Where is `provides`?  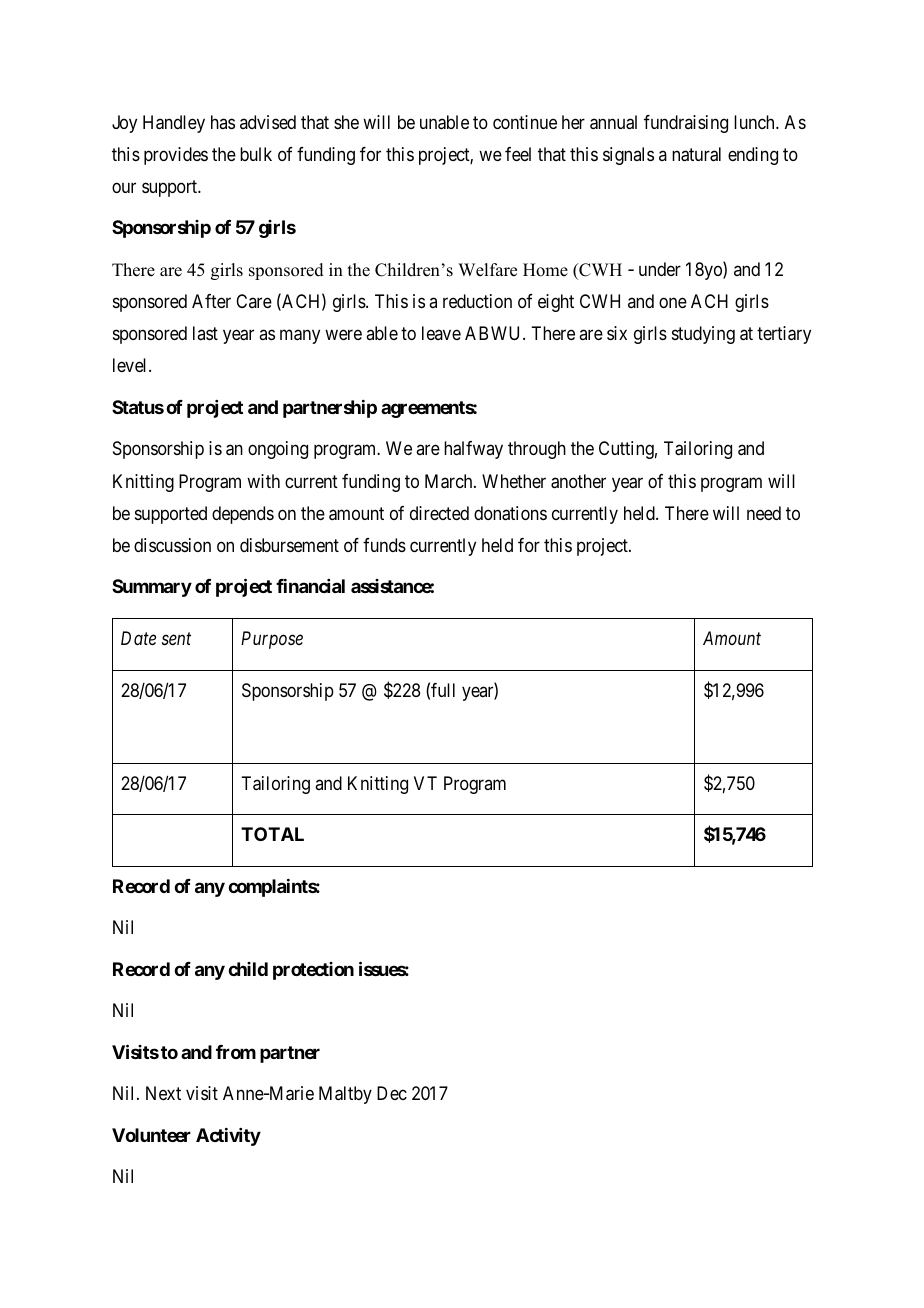
provides is located at coordinates (176, 156).
